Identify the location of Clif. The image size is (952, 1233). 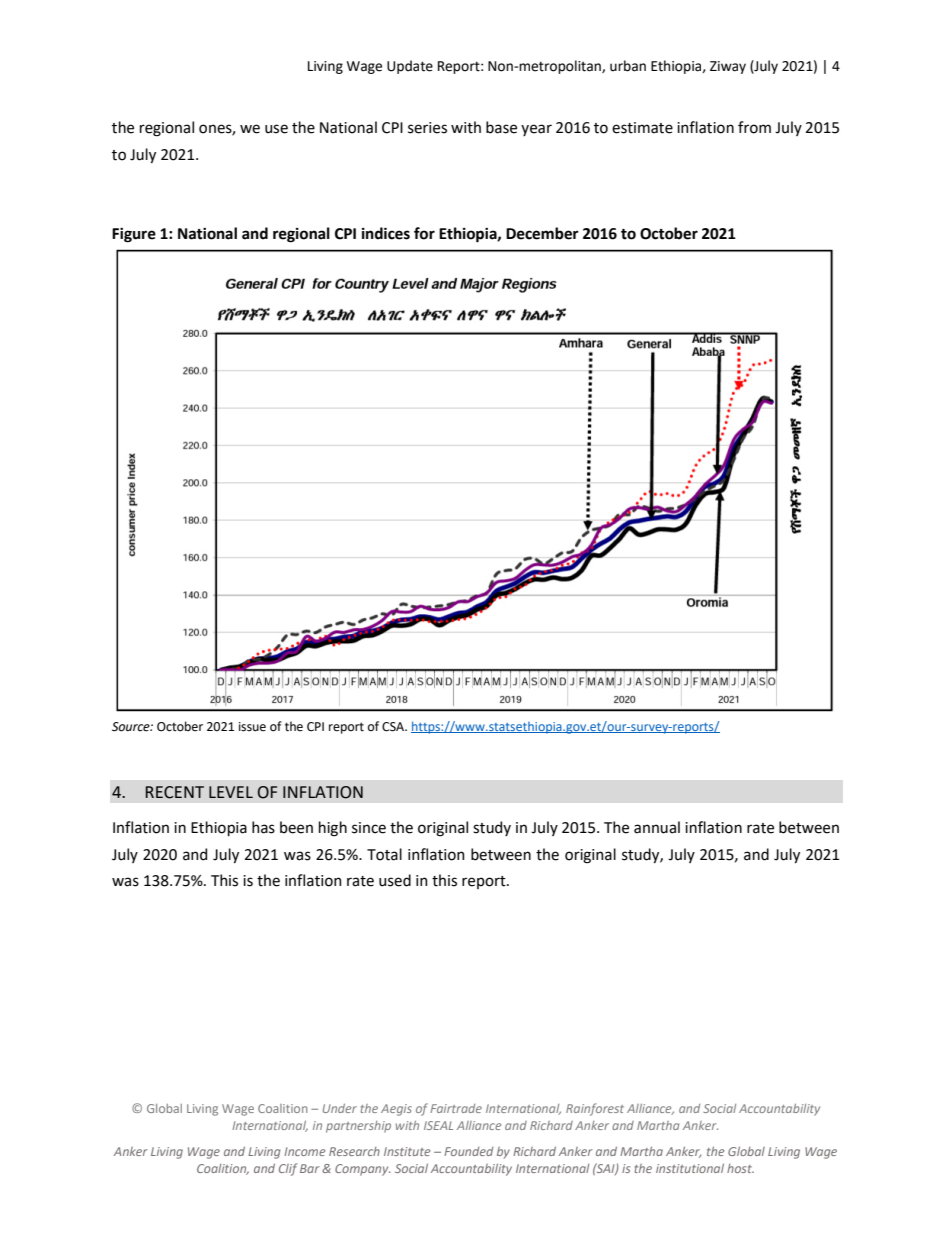
(288, 1169).
